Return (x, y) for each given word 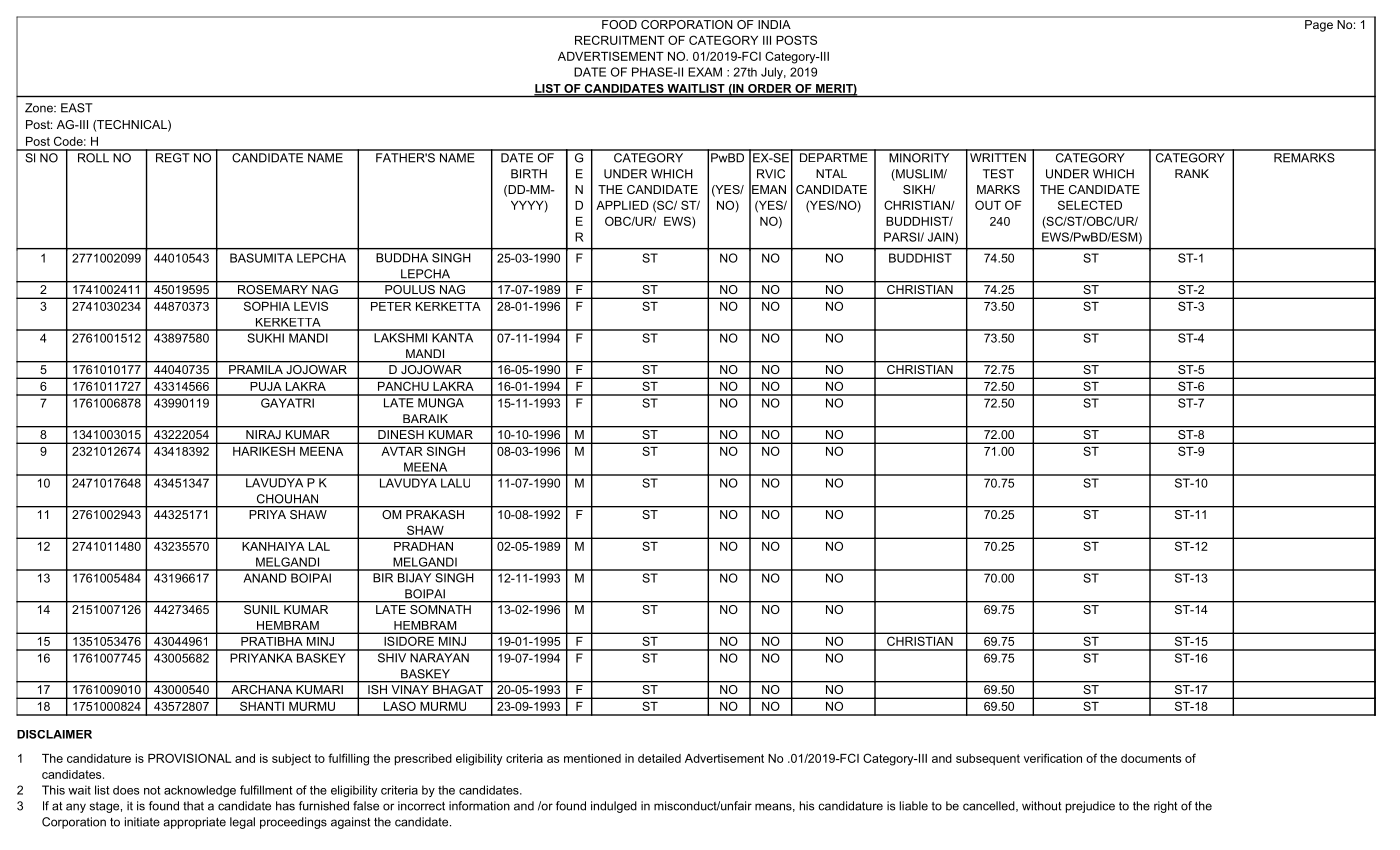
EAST (77, 108)
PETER (391, 306)
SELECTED (1090, 205)
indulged (614, 807)
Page (1319, 26)
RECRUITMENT (620, 40)
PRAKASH (435, 514)
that (193, 806)
